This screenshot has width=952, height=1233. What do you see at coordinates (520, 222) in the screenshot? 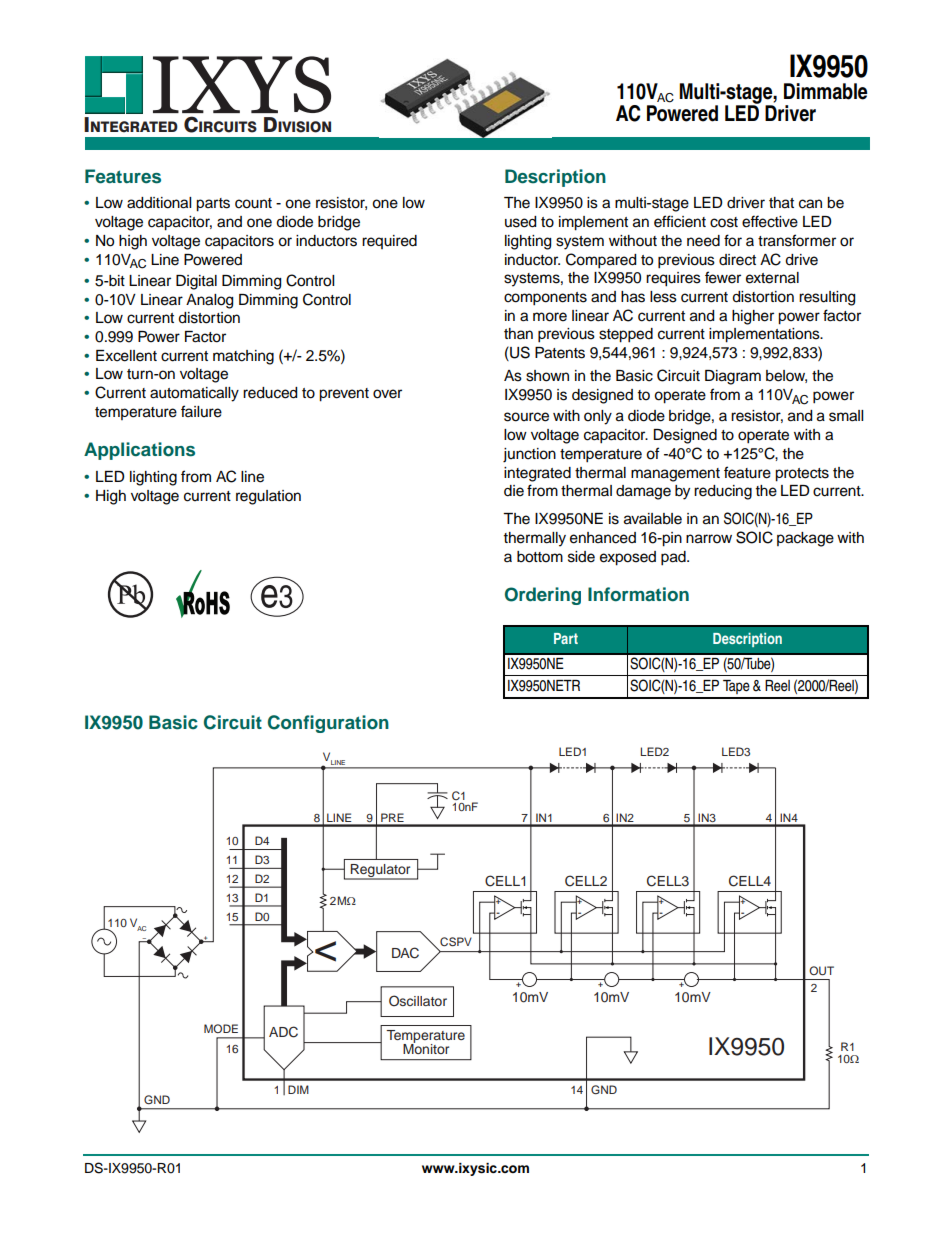
I see `used` at bounding box center [520, 222].
